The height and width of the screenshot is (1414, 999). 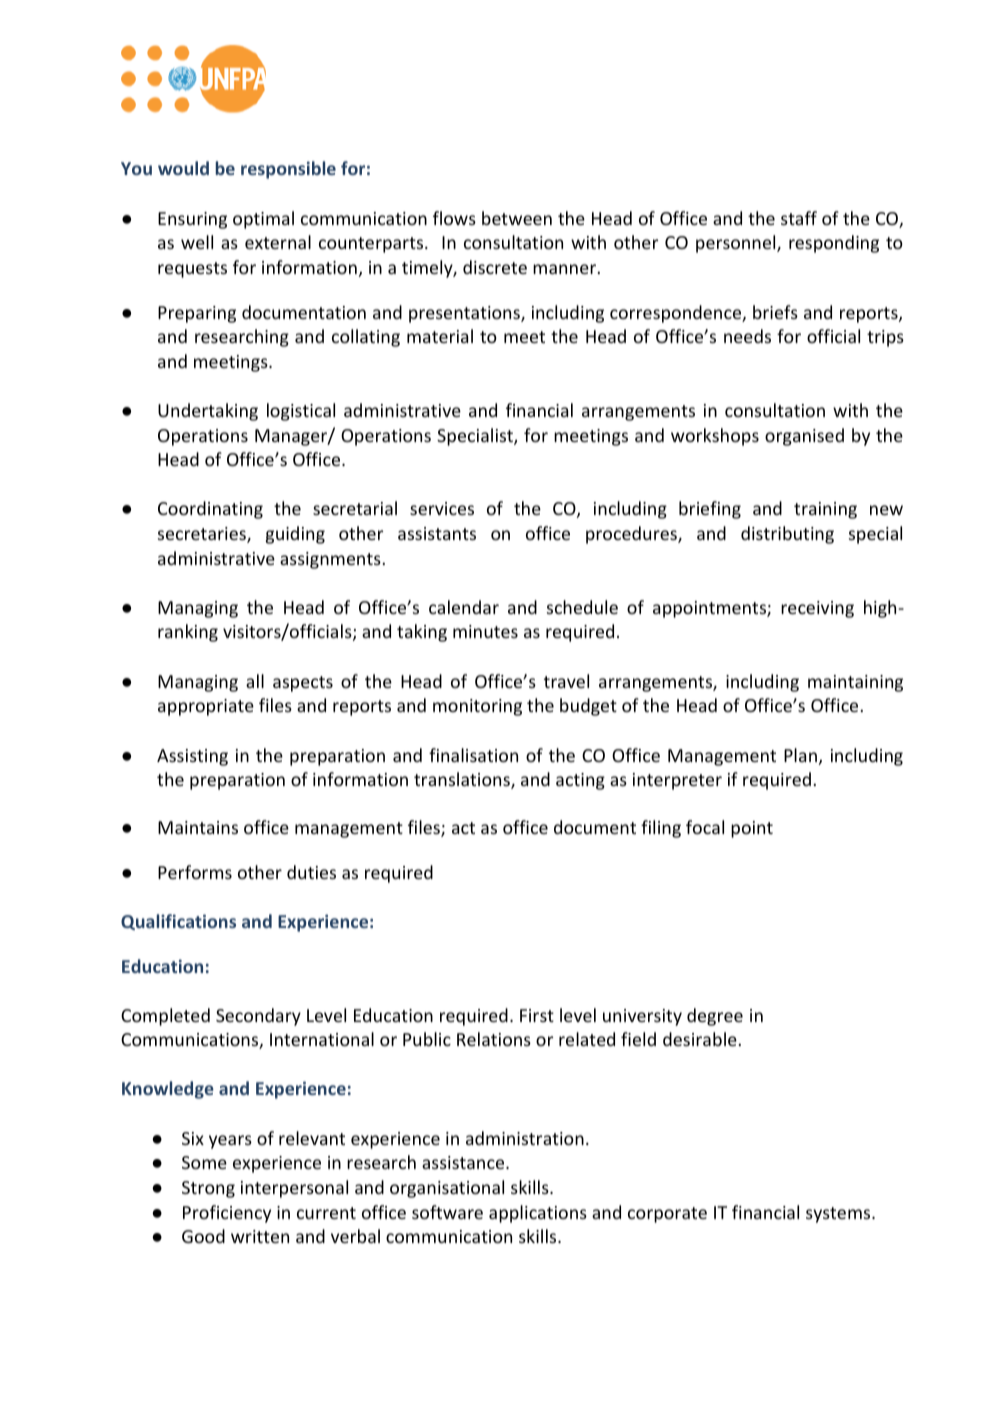 I want to click on staff, so click(x=799, y=218).
